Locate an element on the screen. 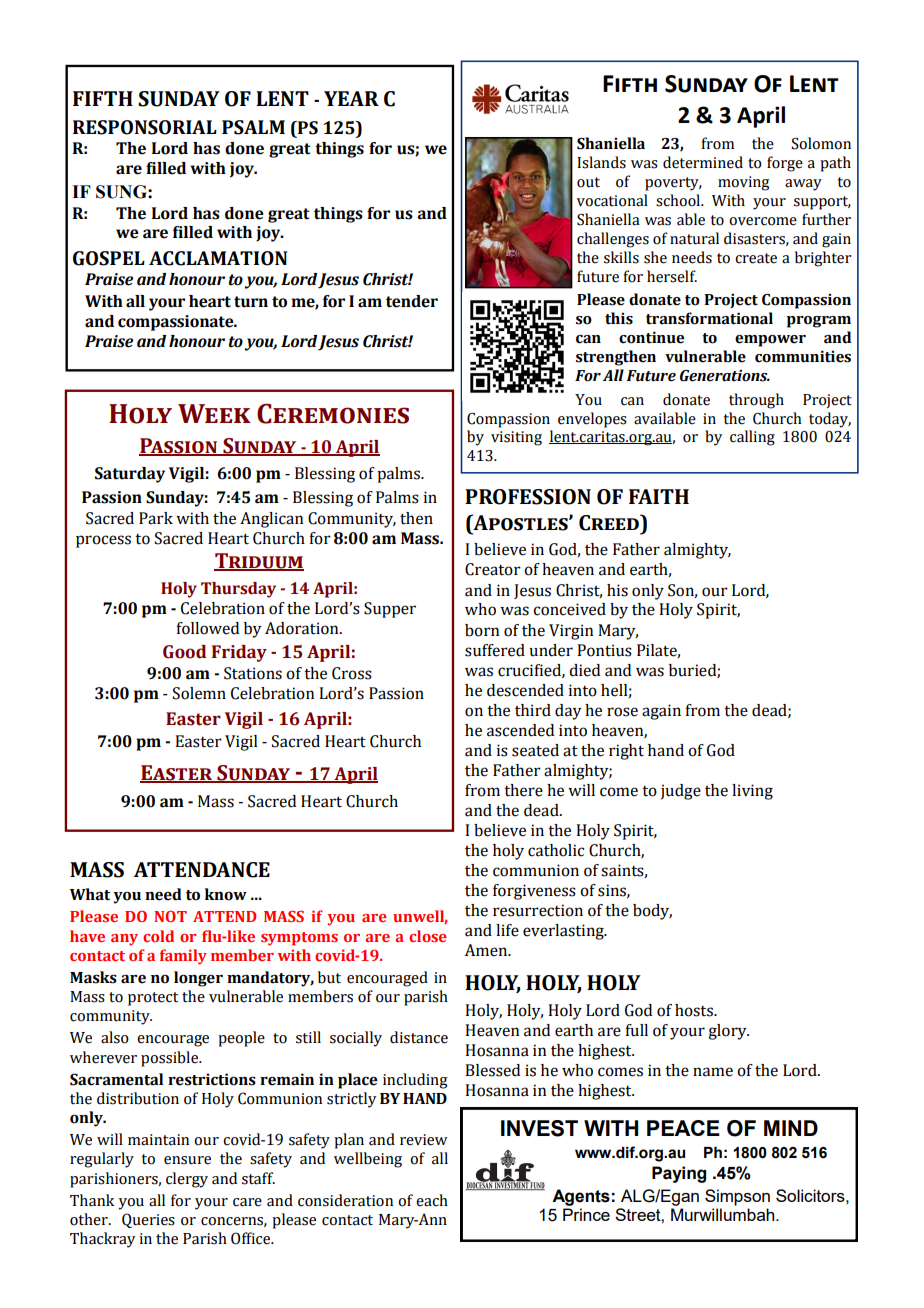  PSALM is located at coordinates (253, 127).
